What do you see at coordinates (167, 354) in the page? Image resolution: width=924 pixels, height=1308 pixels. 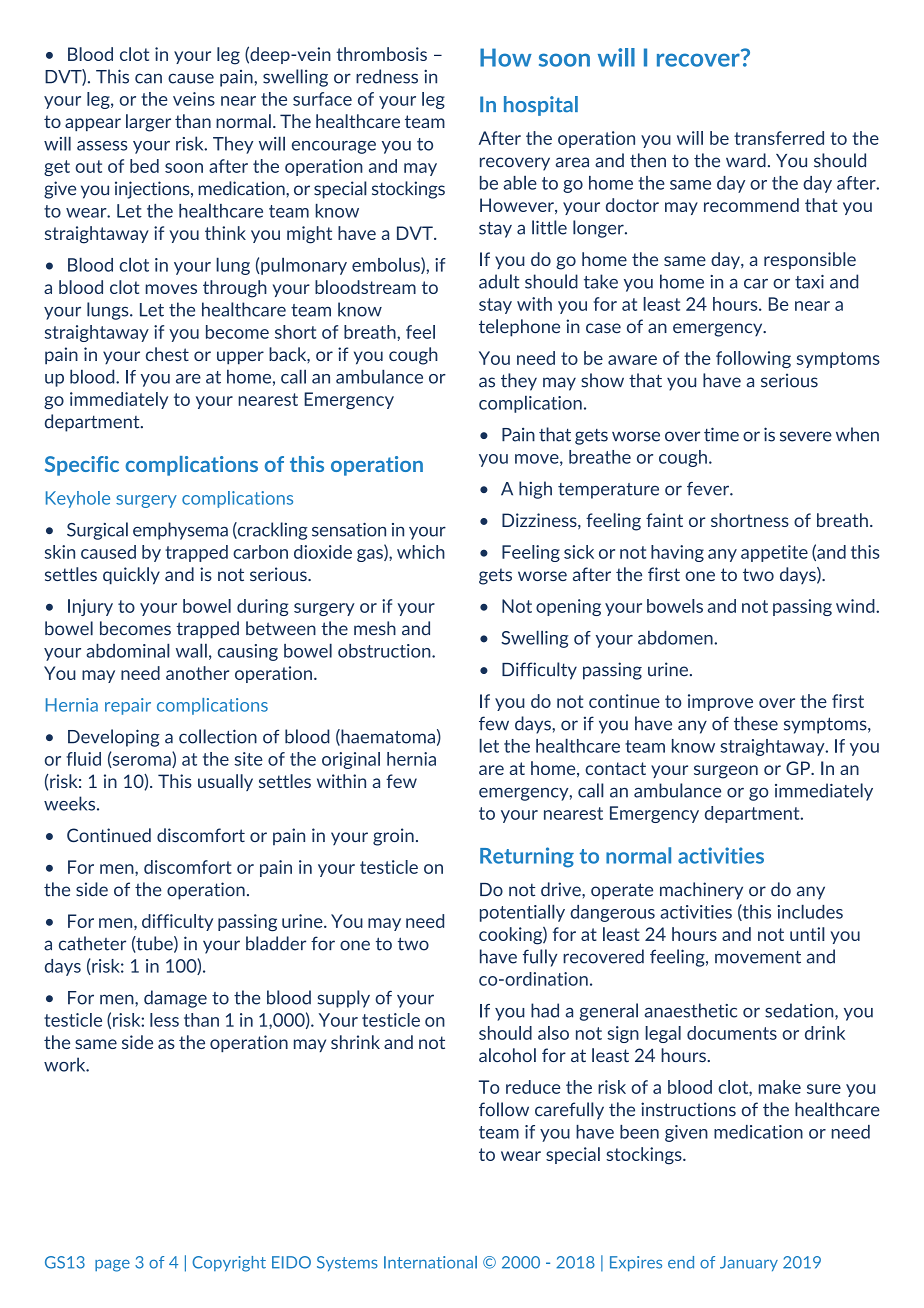 I see `chest` at bounding box center [167, 354].
